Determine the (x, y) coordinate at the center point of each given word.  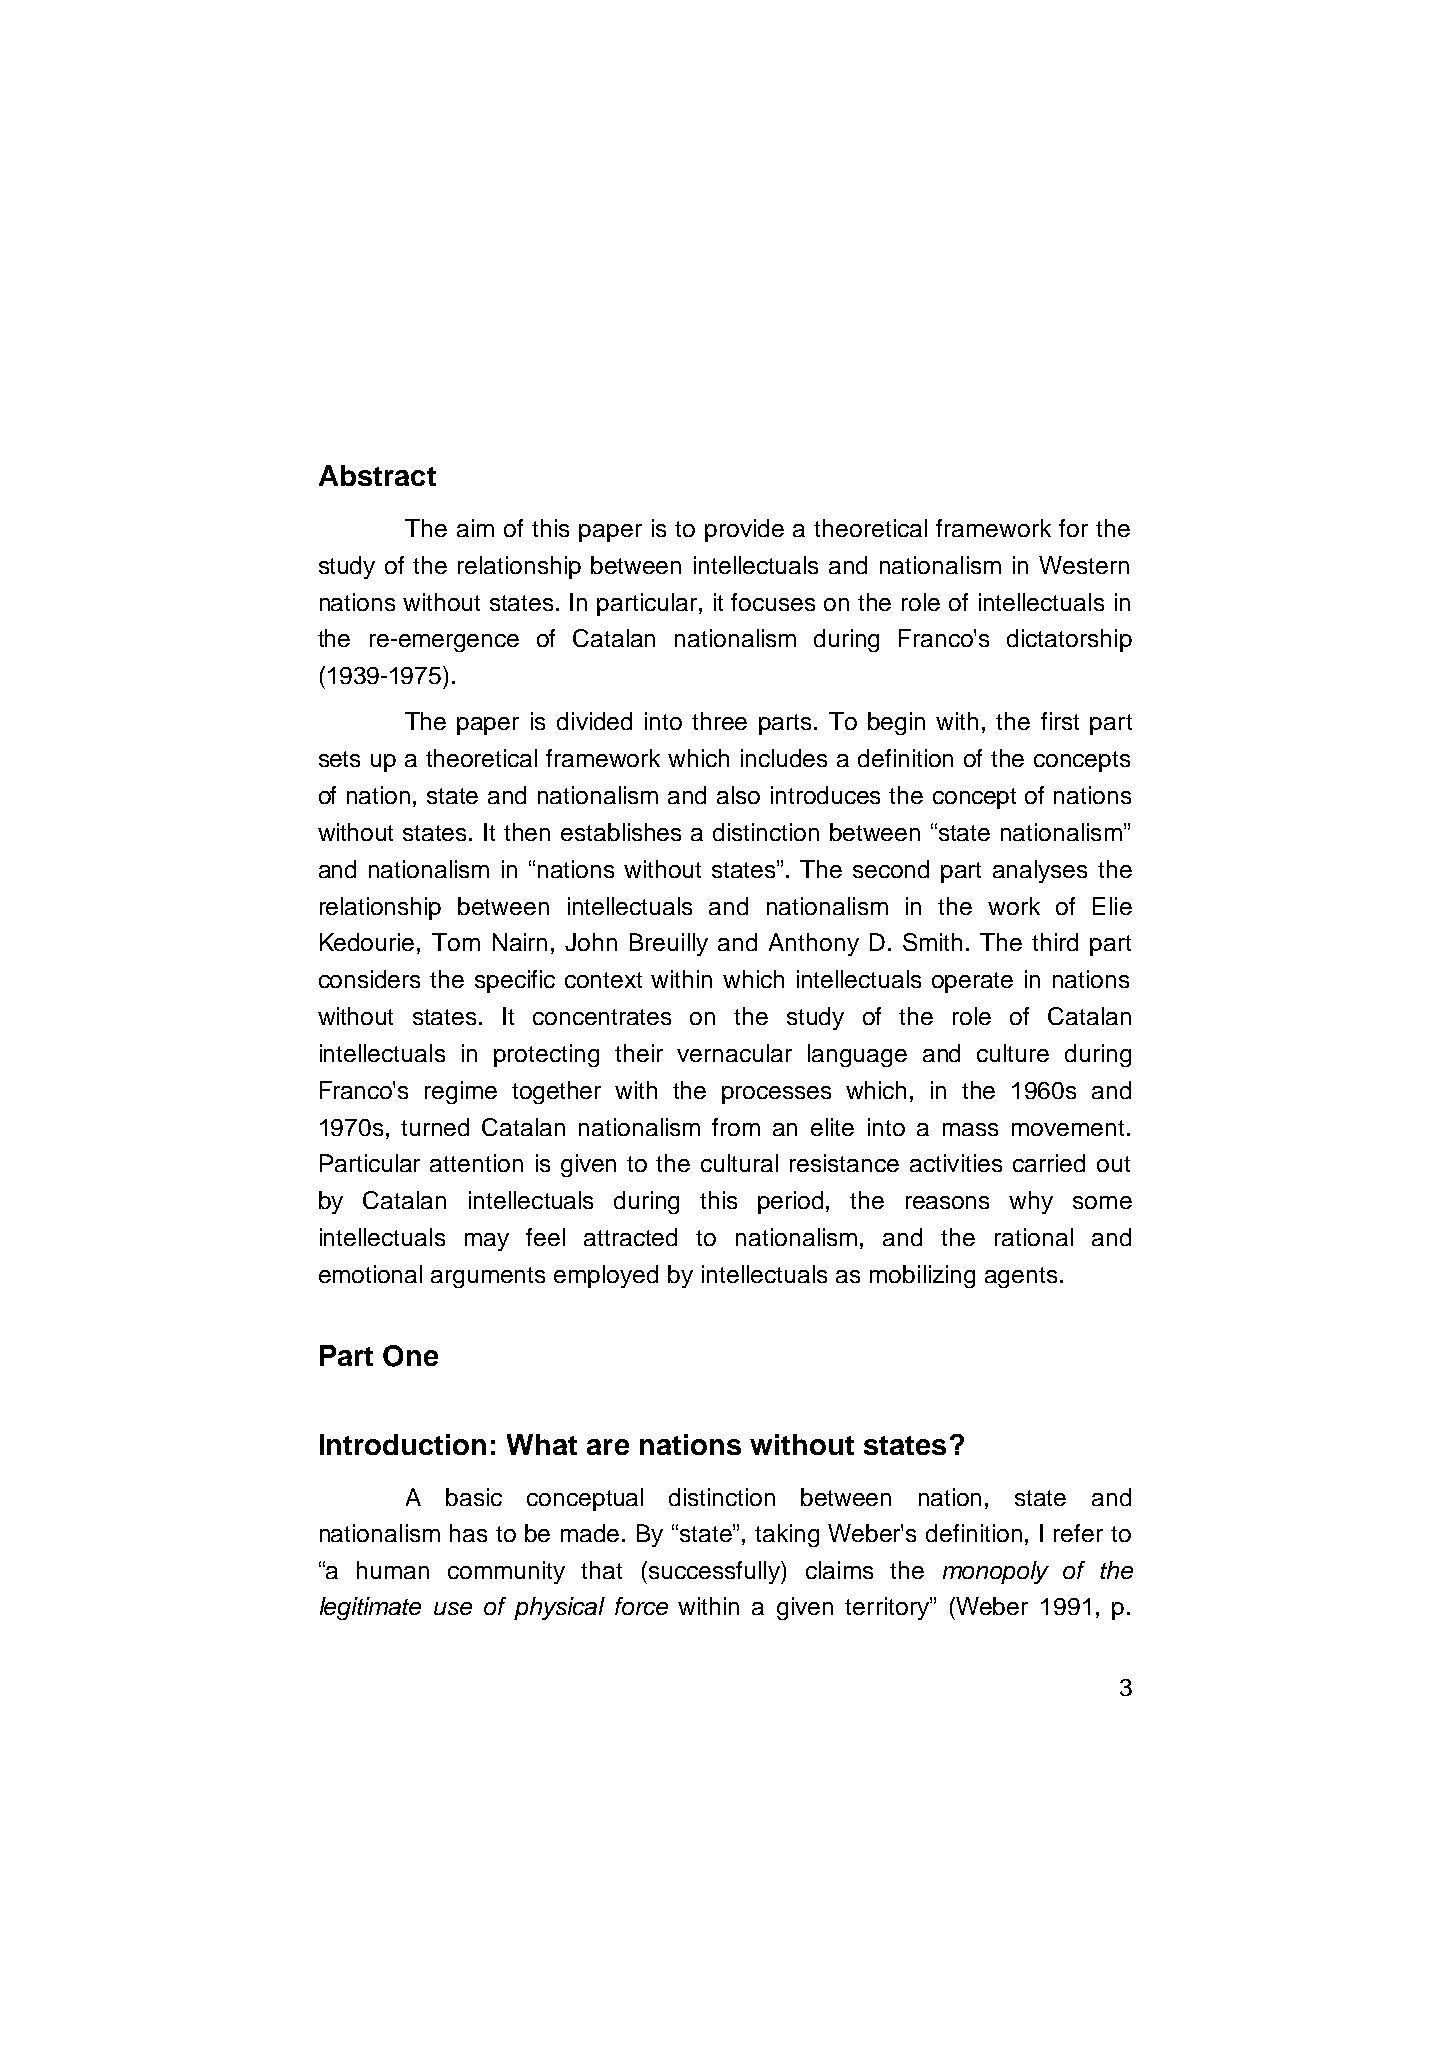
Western (1084, 565)
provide (744, 530)
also (738, 795)
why (1031, 1202)
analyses (1040, 871)
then (527, 832)
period (792, 1202)
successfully (714, 1572)
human (393, 1570)
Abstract (377, 475)
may (487, 1242)
